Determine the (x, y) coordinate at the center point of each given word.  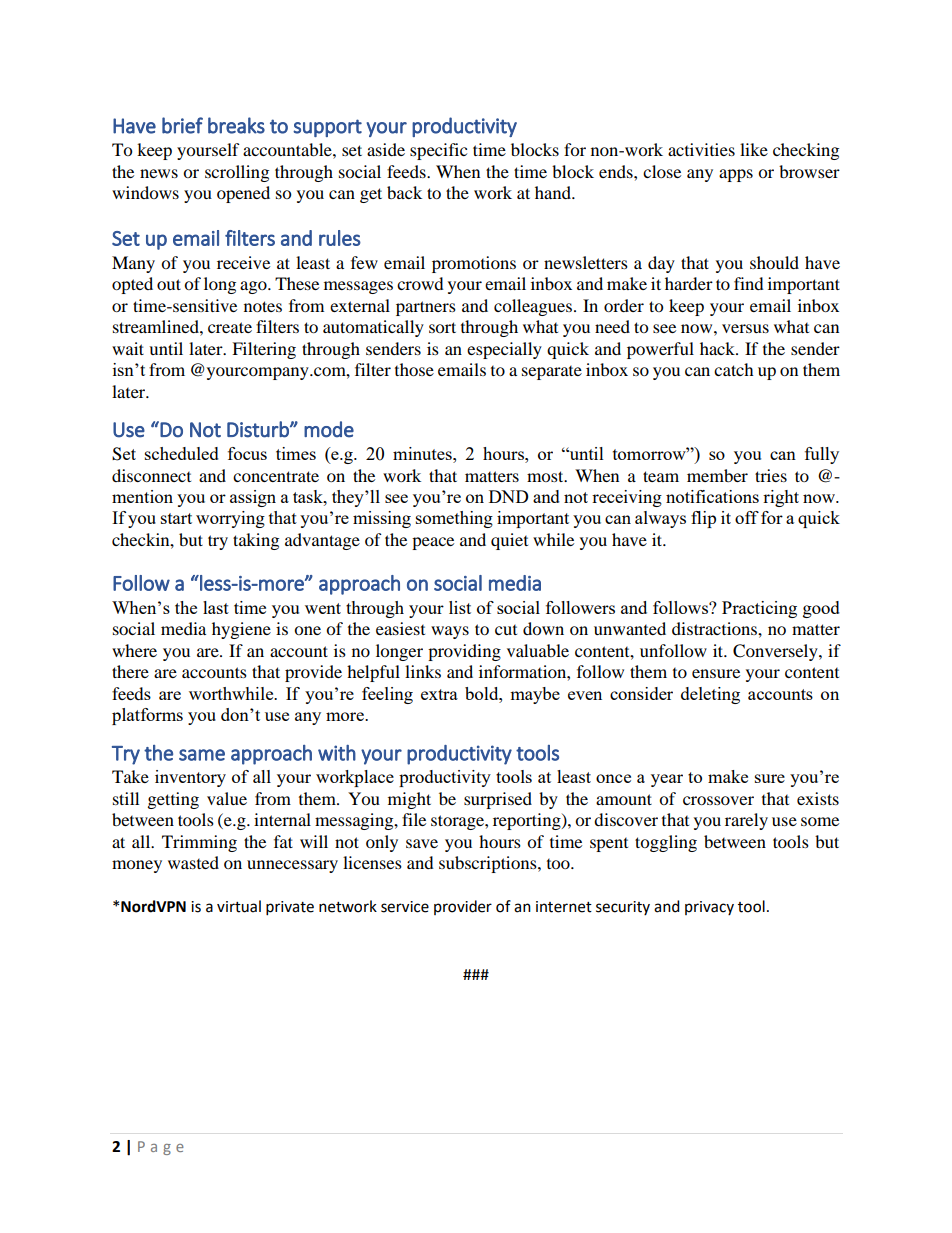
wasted (193, 862)
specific (438, 151)
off (747, 517)
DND (509, 496)
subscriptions (489, 864)
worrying (230, 519)
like (754, 149)
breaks (236, 125)
